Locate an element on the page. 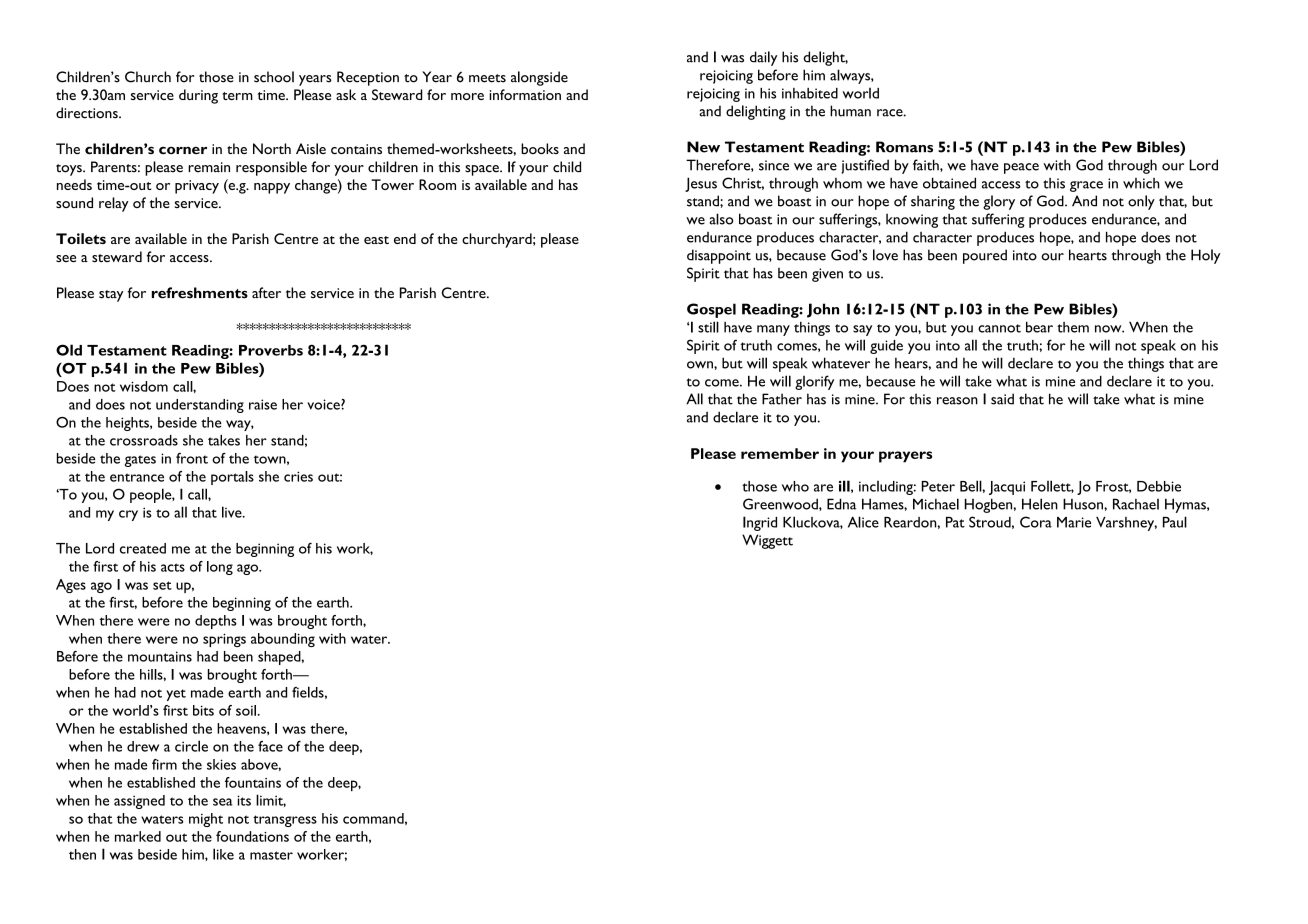 The image size is (1308, 924). transgress is located at coordinates (285, 821).
